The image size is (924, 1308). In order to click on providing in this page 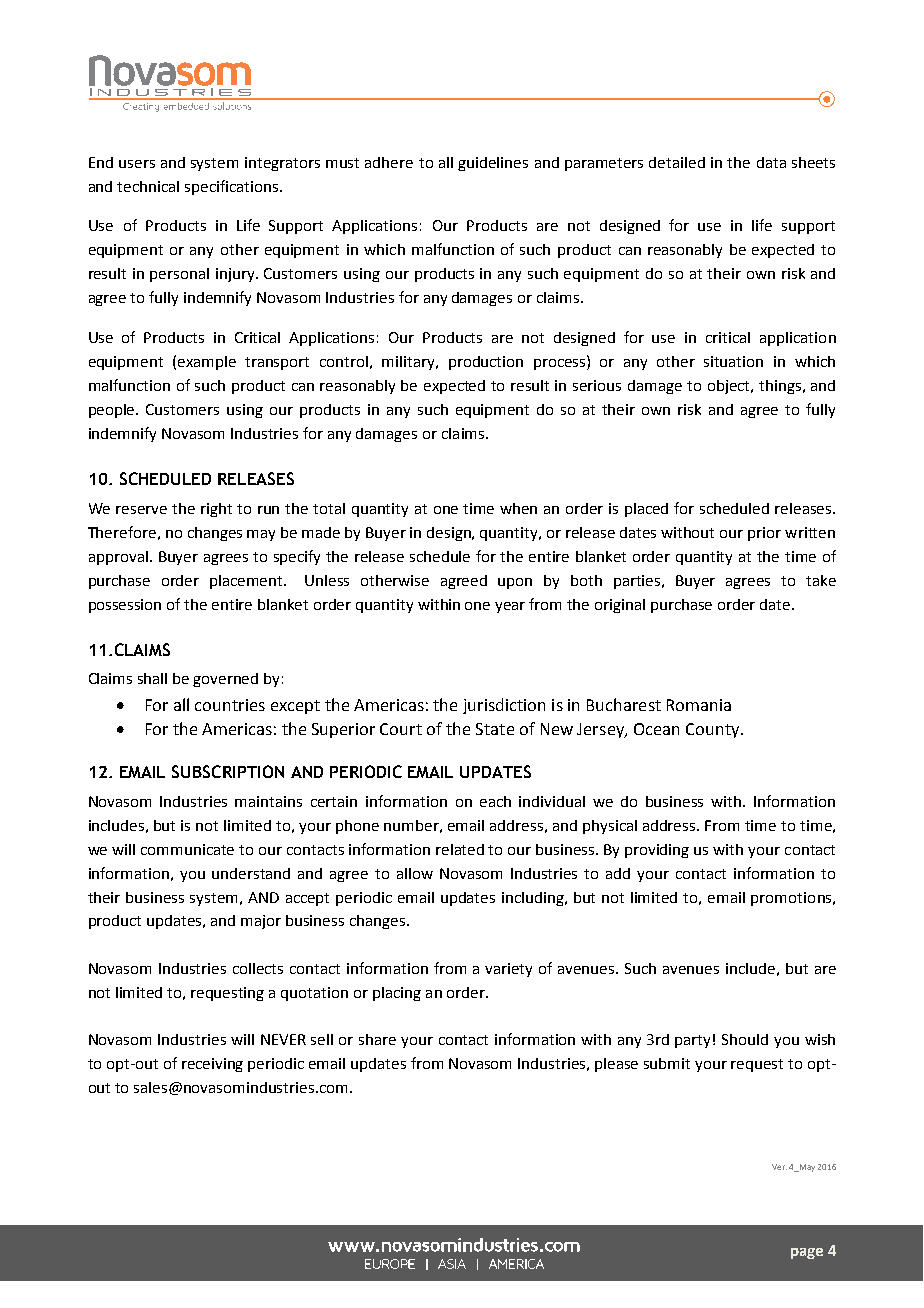, I will do `click(657, 851)`.
